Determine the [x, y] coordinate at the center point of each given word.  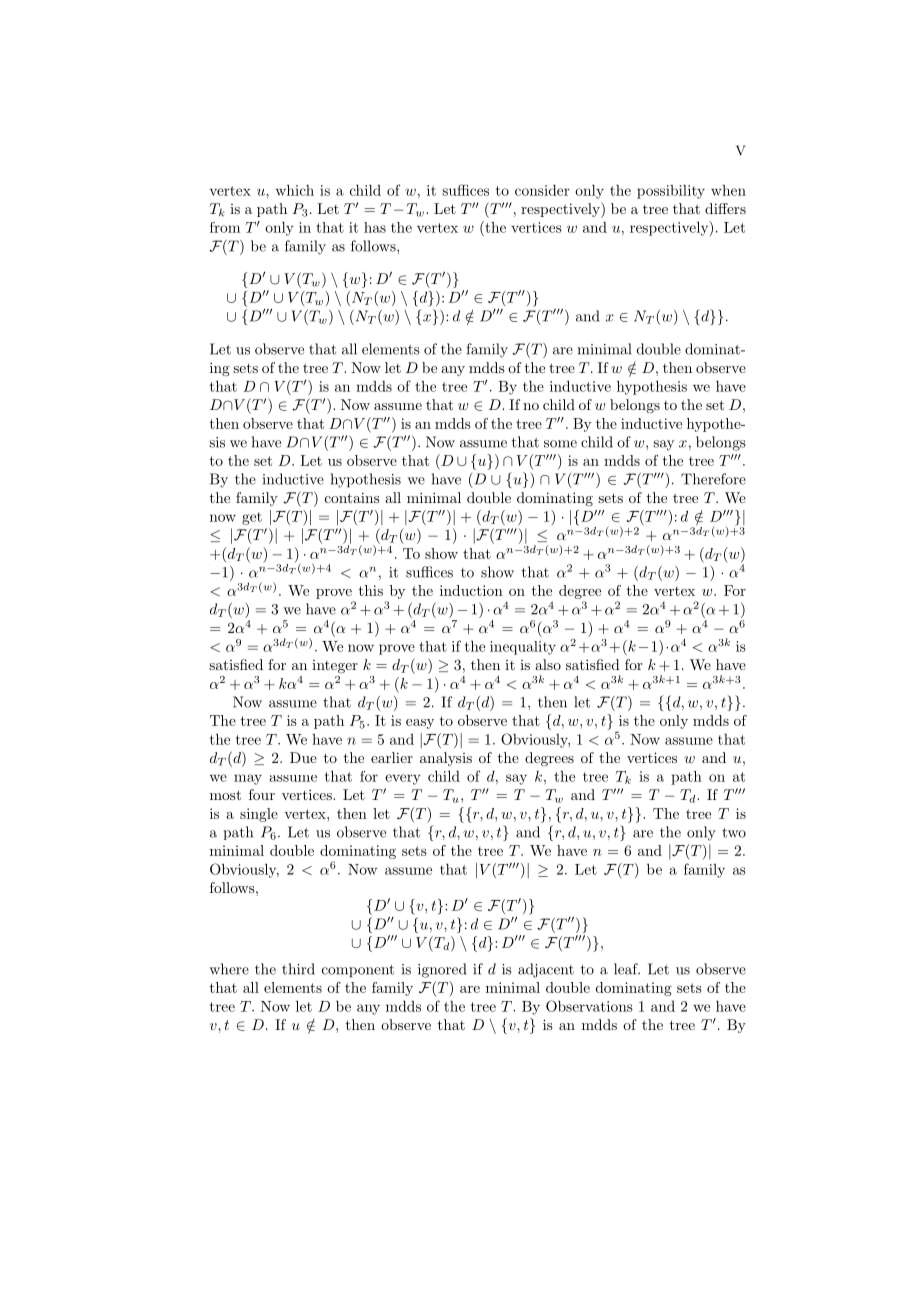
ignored [442, 970]
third [298, 969]
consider [542, 190]
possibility [671, 192]
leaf [627, 969]
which [295, 190]
